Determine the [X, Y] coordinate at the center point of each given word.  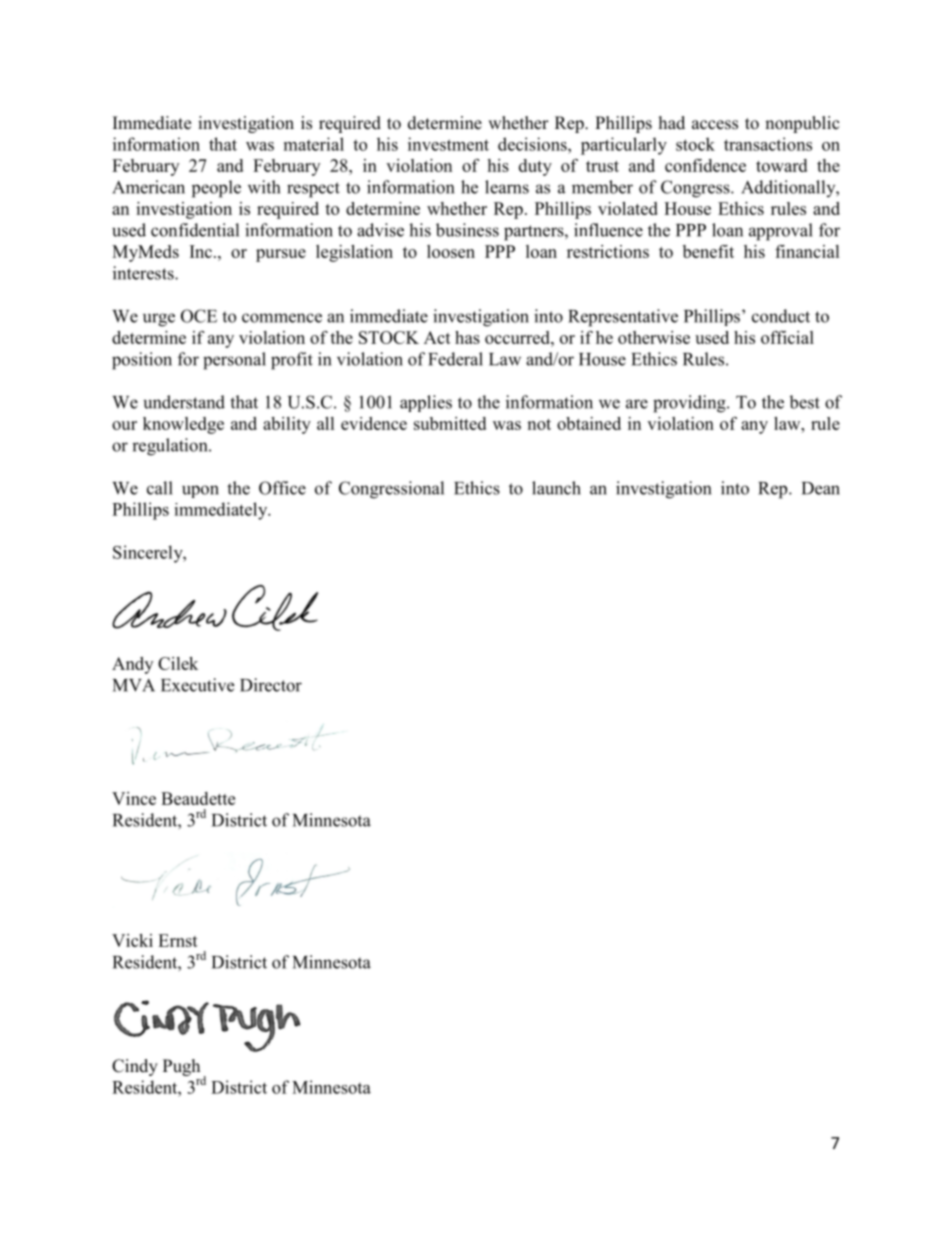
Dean [821, 488]
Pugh [181, 1067]
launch [556, 488]
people [216, 189]
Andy [132, 665]
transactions [768, 144]
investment [448, 144]
